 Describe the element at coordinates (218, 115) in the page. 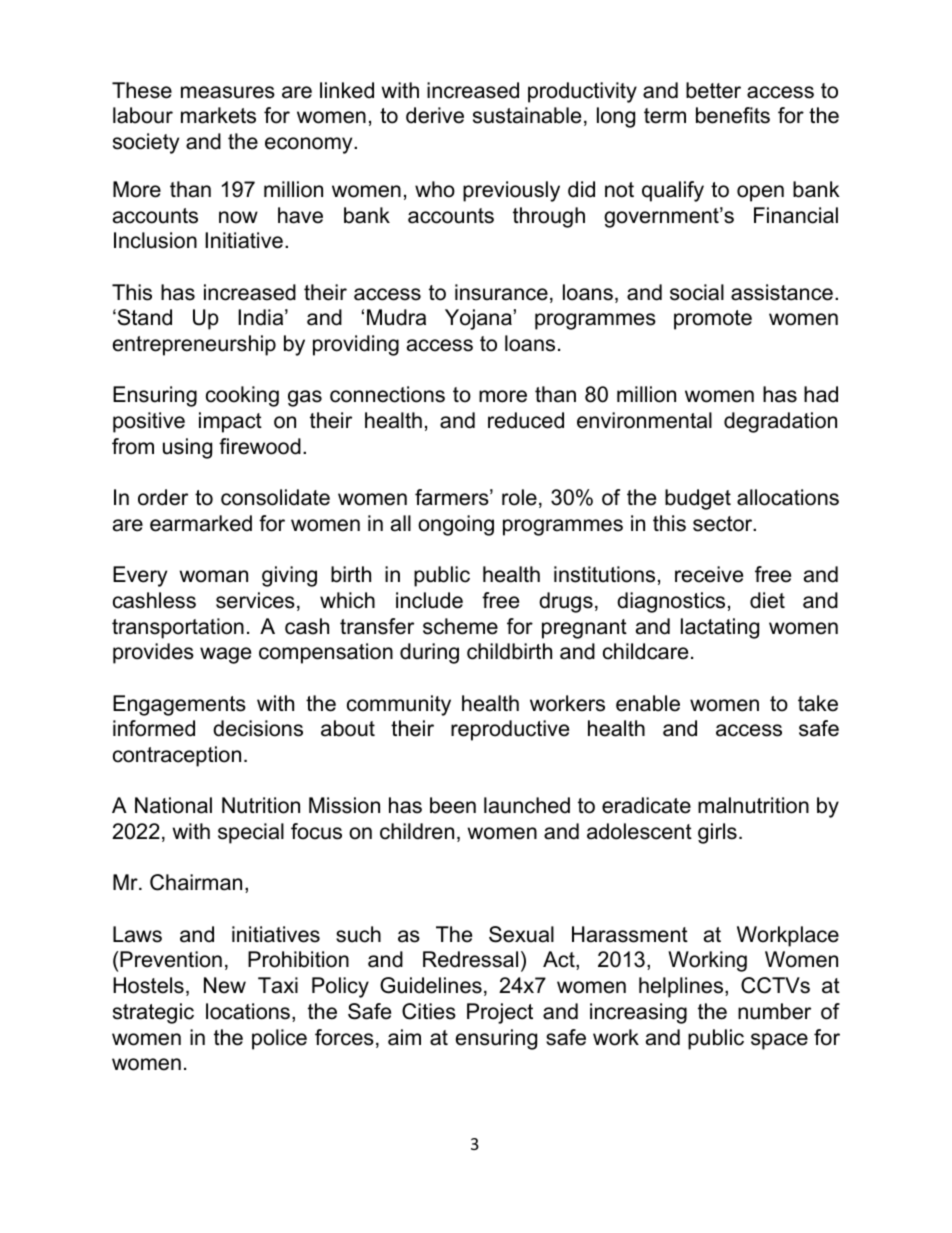

I see `markets` at that location.
